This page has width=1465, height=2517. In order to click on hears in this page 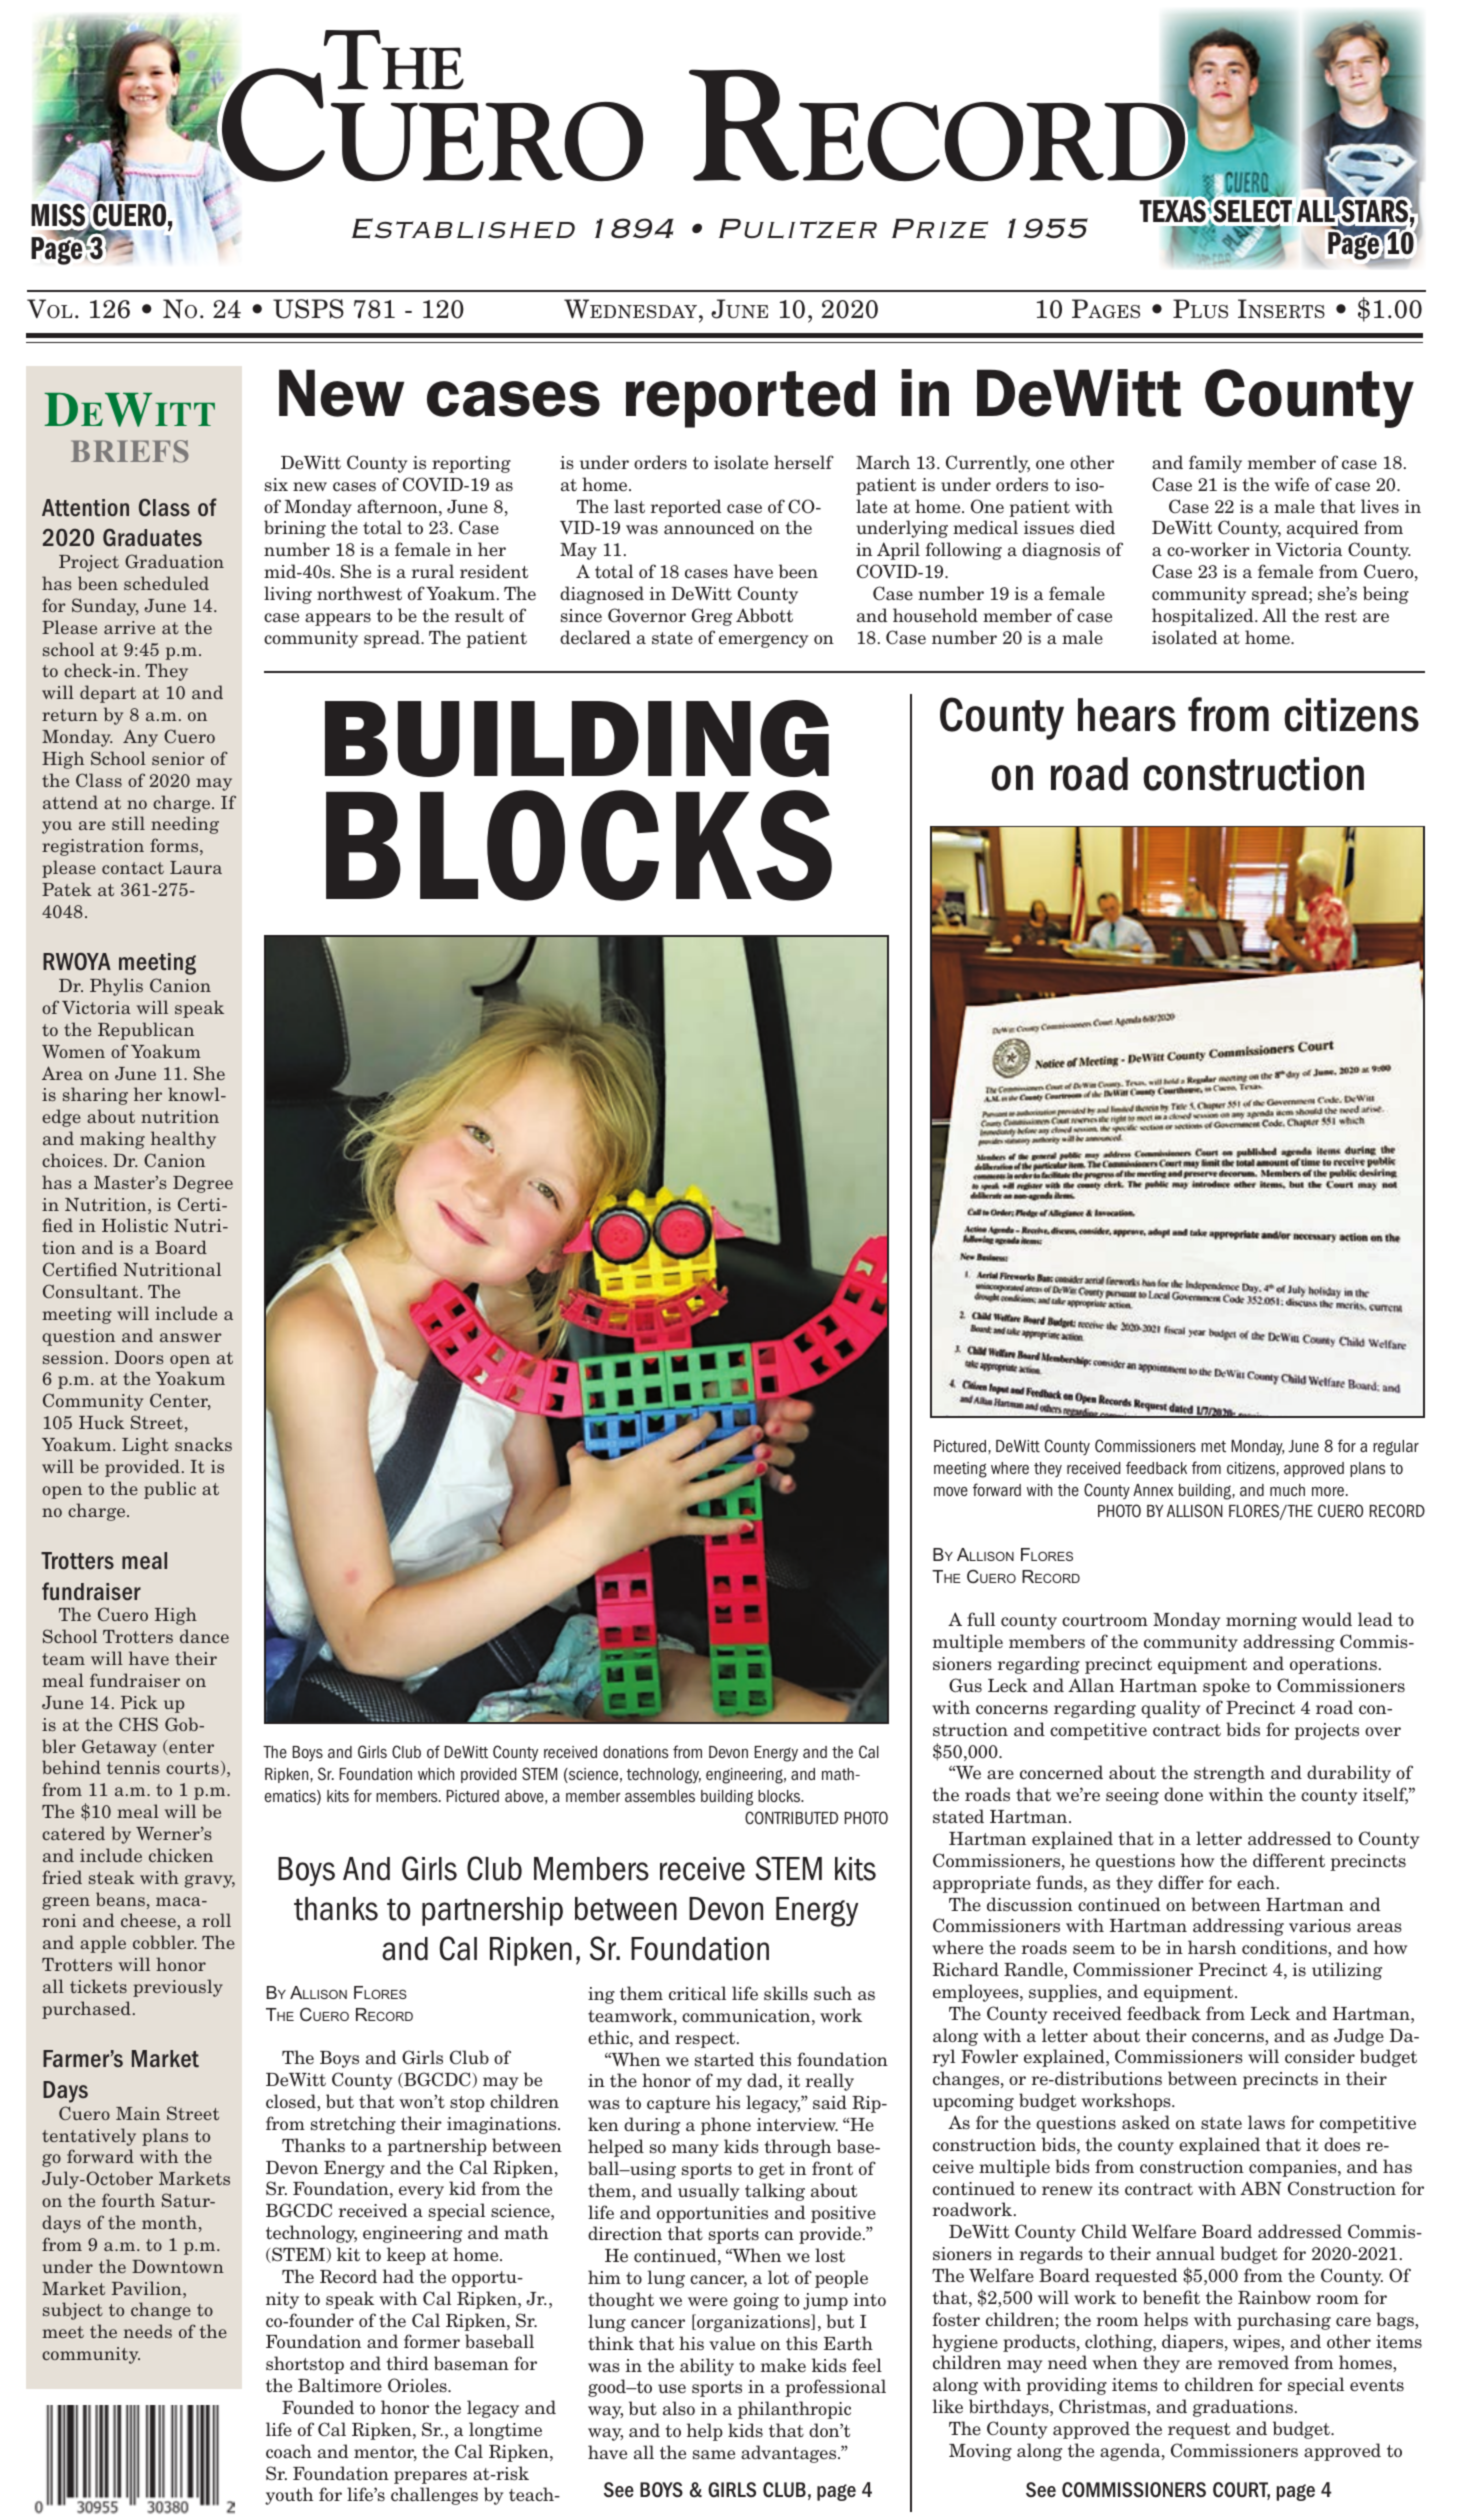, I will do `click(1127, 715)`.
